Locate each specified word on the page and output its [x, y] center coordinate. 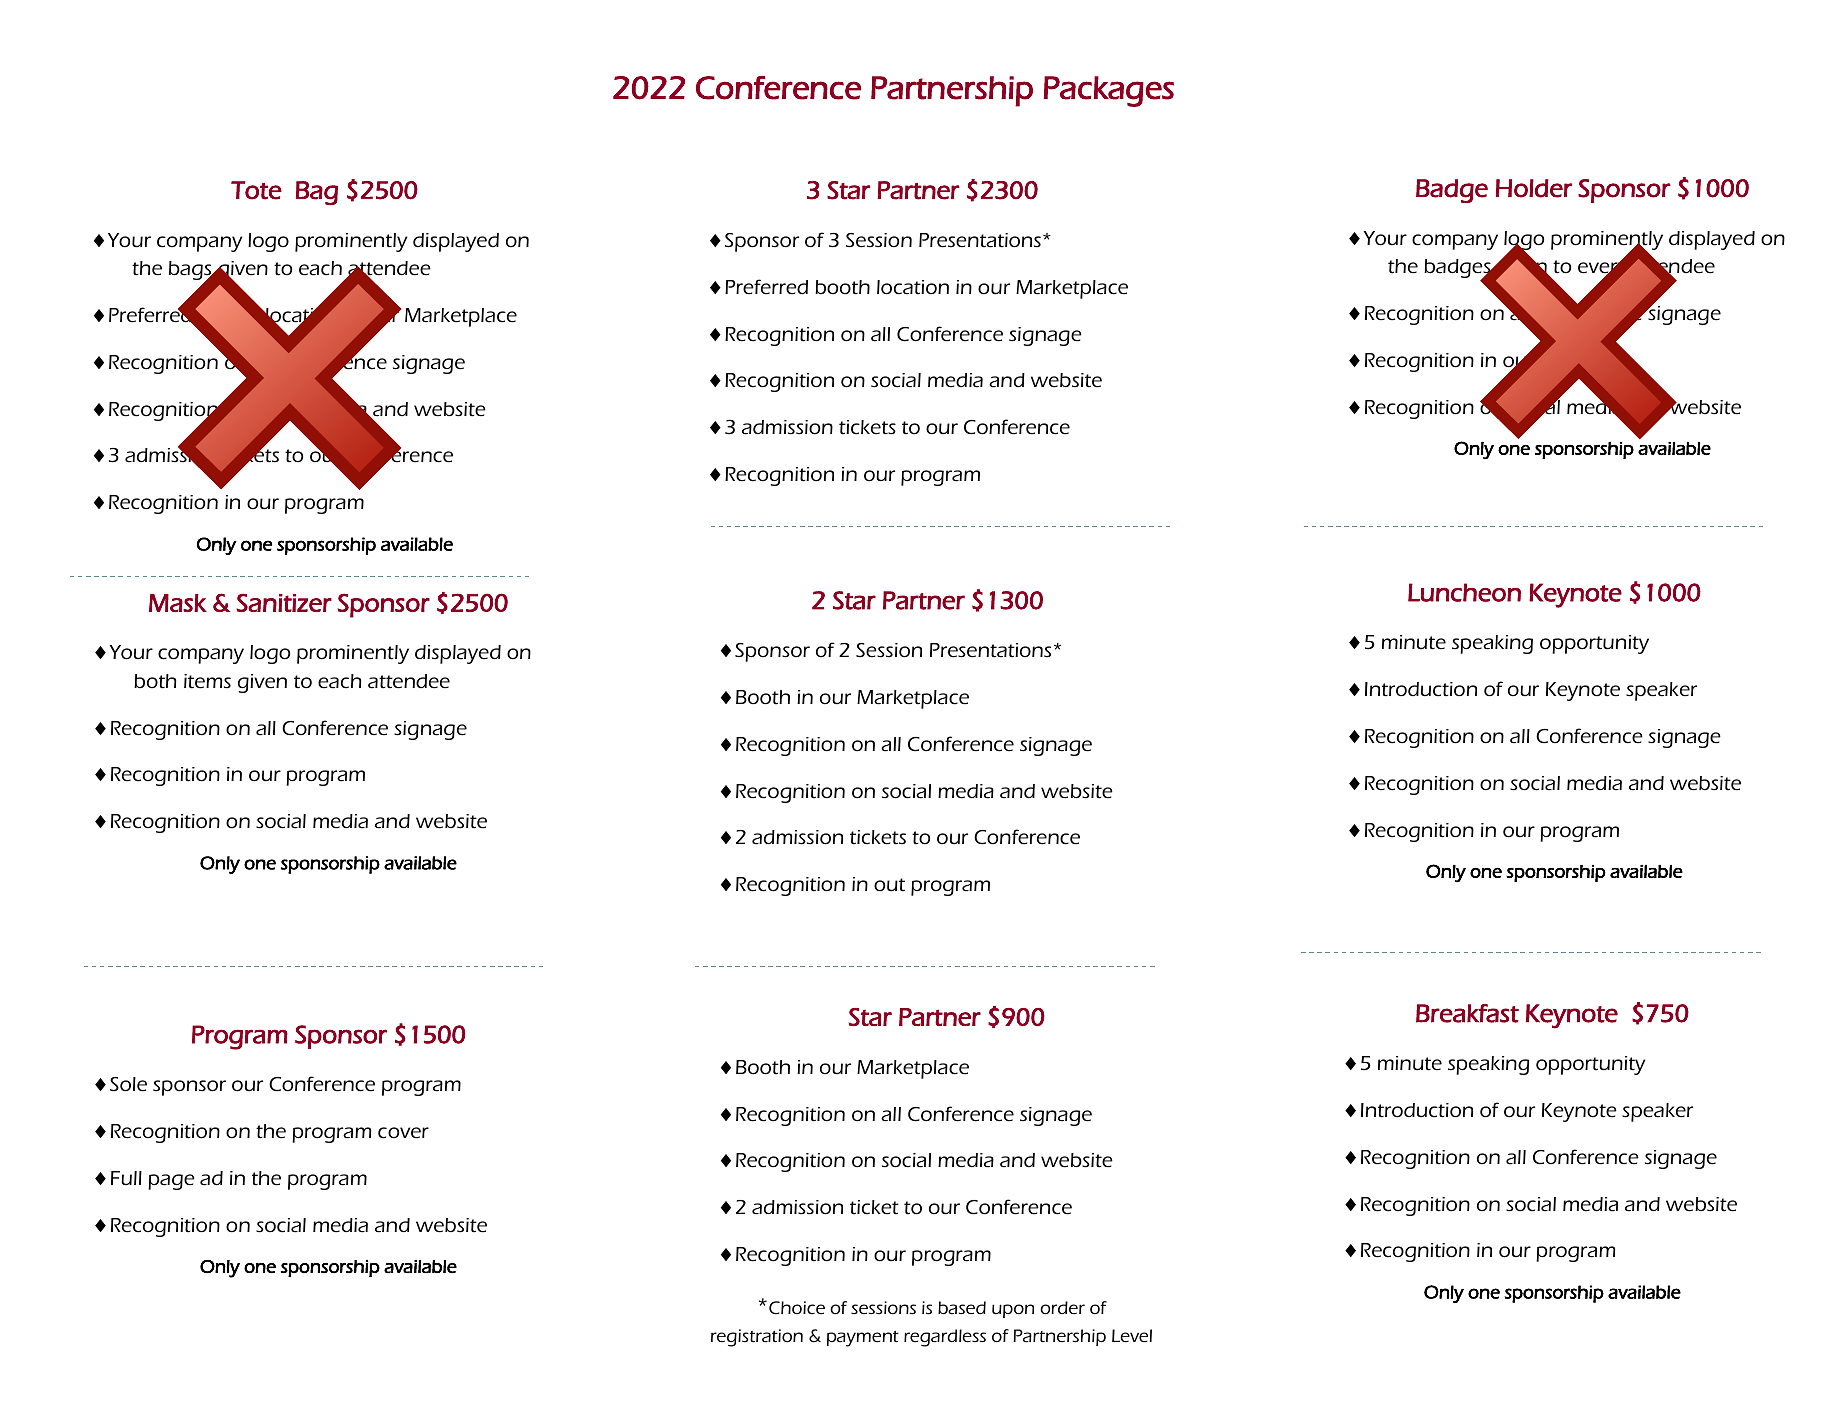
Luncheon [1464, 592]
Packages [1109, 91]
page [171, 1182]
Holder [1534, 188]
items [207, 681]
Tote [256, 190]
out [889, 885]
